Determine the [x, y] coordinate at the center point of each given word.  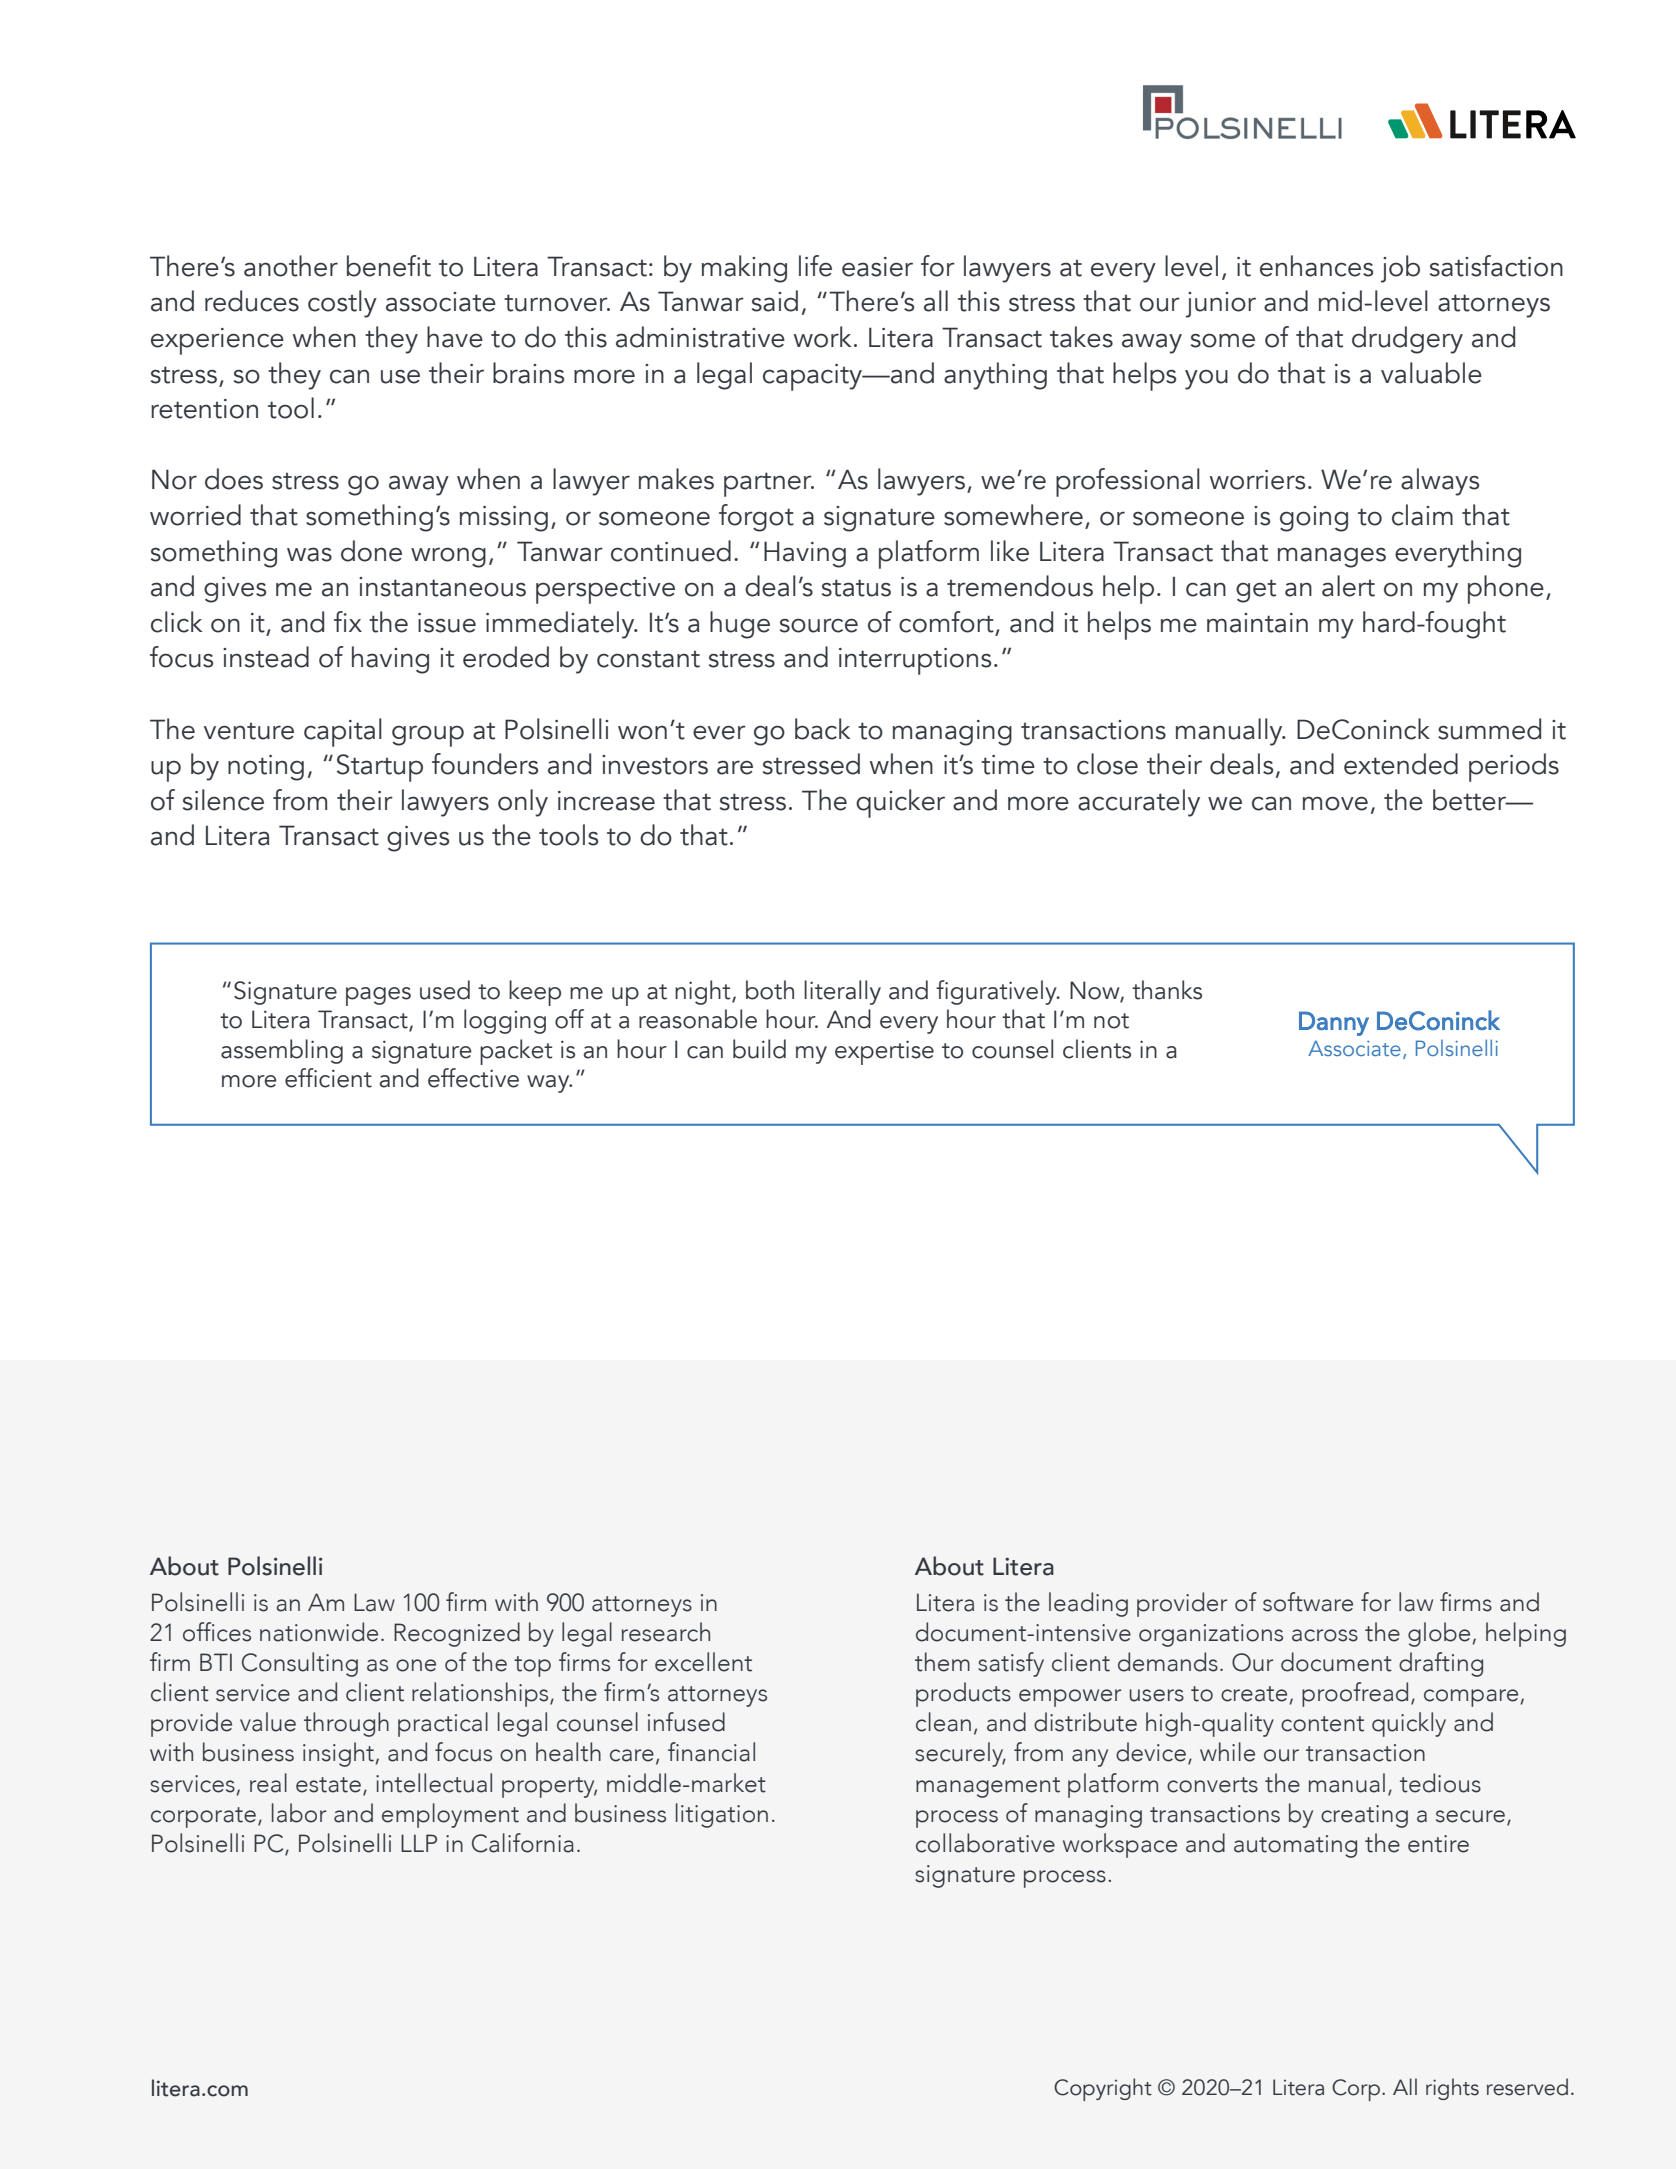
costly [342, 304]
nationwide [319, 1632]
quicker [900, 803]
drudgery [1407, 340]
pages [378, 996]
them [942, 1662]
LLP [419, 1843]
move [1335, 803]
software [1308, 1602]
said [775, 301]
